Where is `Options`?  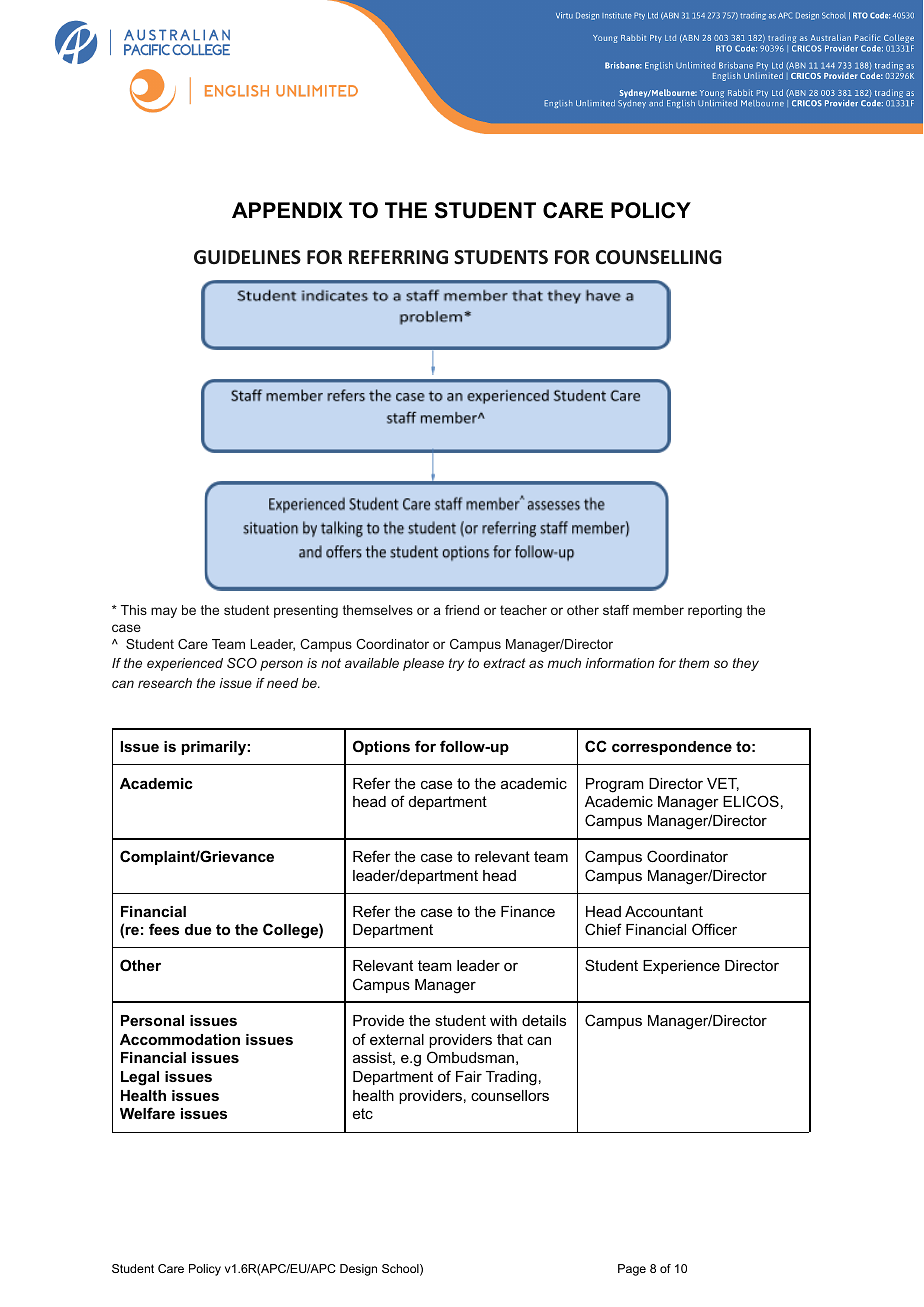
Options is located at coordinates (381, 747).
